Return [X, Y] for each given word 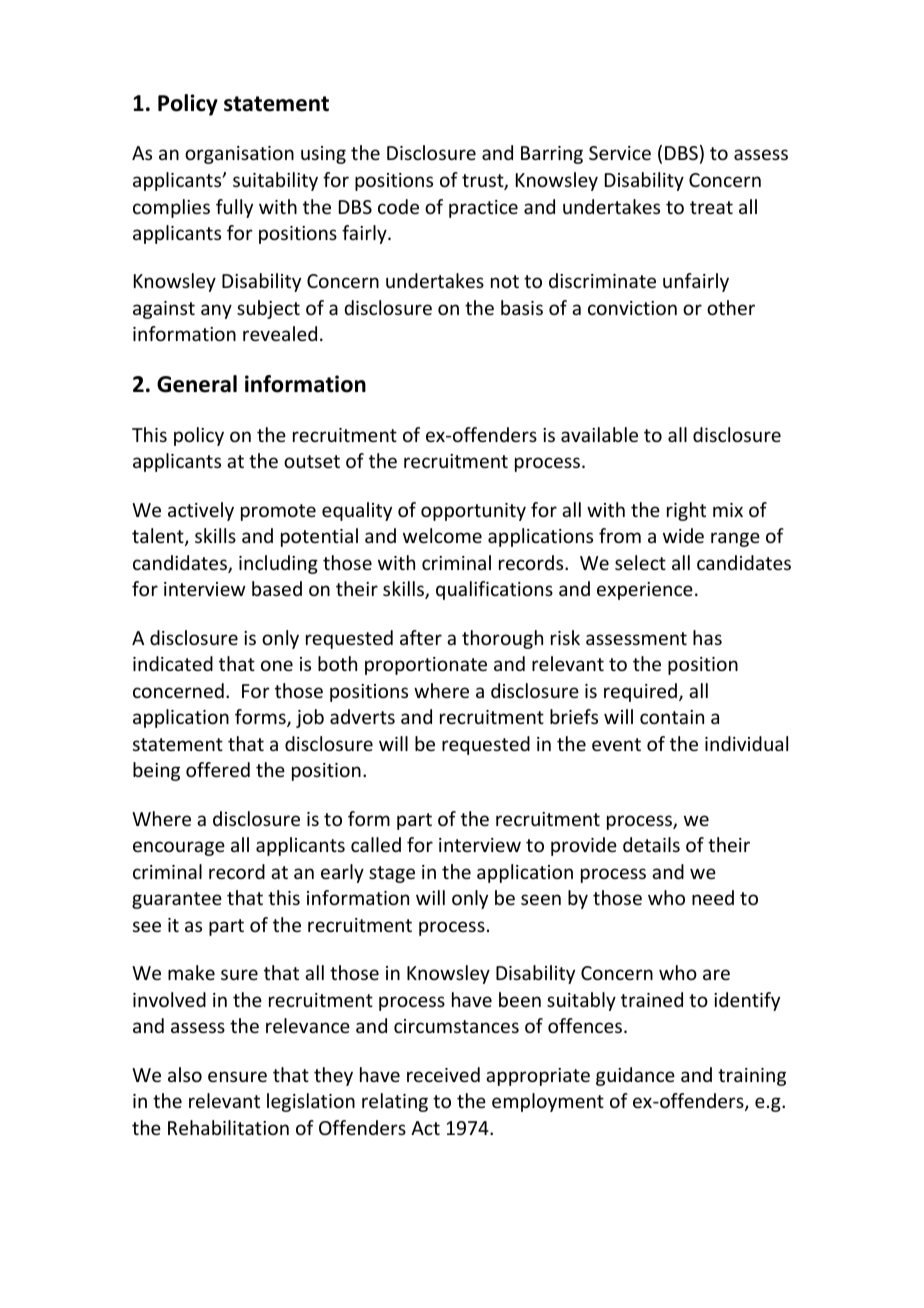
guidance [635, 1076]
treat [711, 207]
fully [234, 208]
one [277, 665]
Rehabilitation [228, 1127]
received [443, 1074]
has [707, 637]
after [421, 637]
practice [483, 209]
